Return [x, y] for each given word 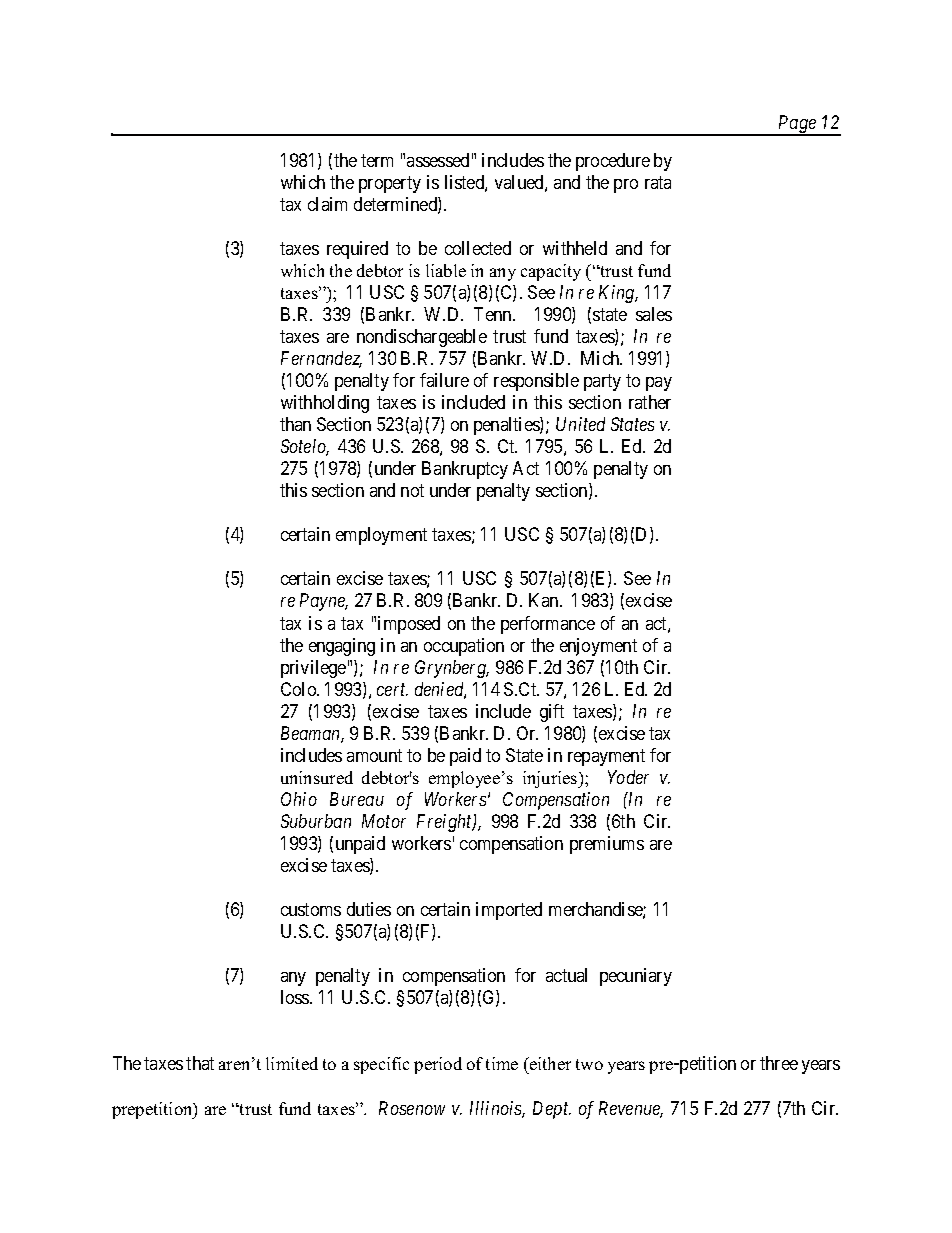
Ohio [299, 799]
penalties [507, 426]
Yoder [628, 777]
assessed [438, 160]
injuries [551, 779]
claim [327, 204]
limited [292, 1063]
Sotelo [305, 447]
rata [658, 182]
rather [650, 402]
